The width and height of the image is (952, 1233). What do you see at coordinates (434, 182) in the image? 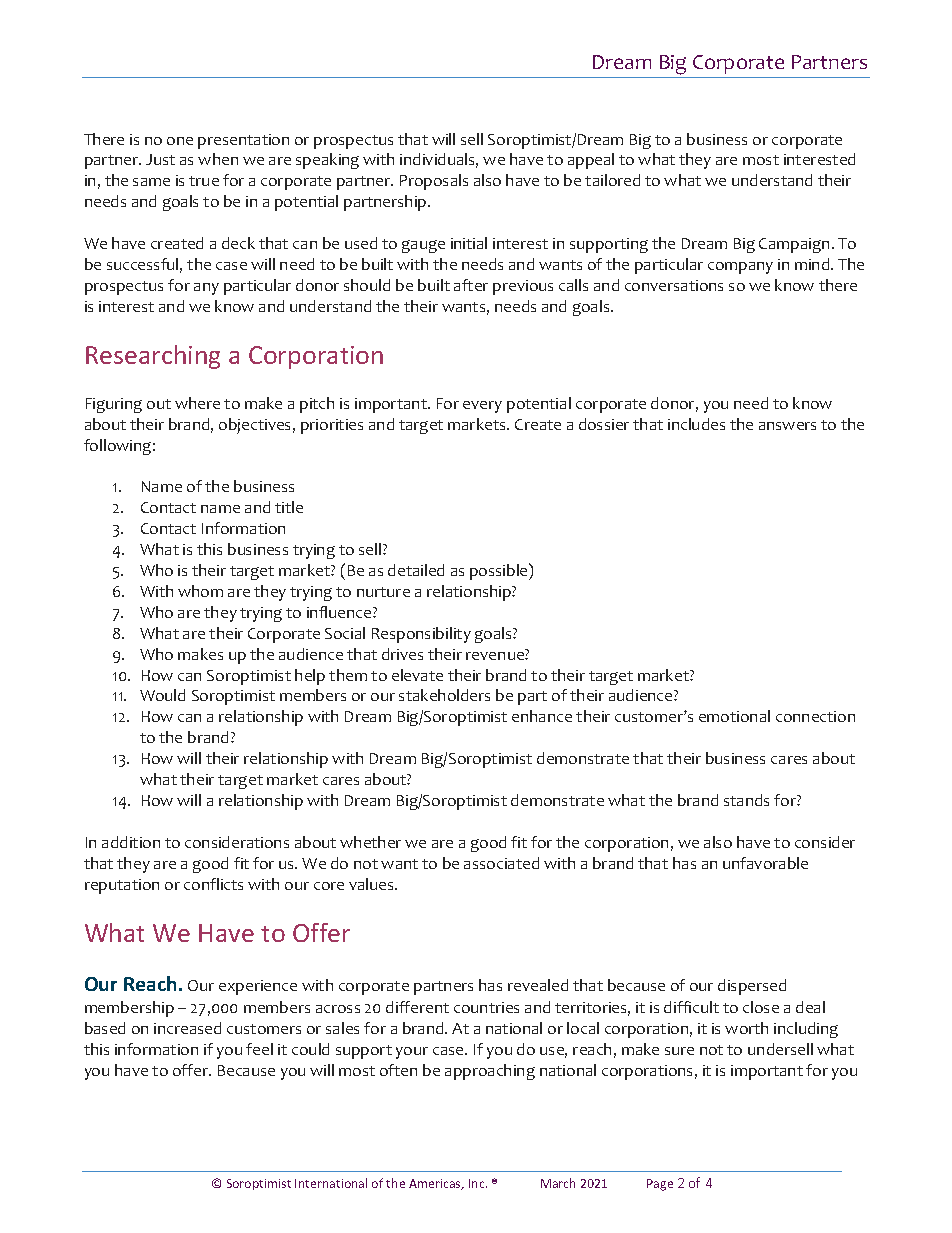
I see `Proposals` at bounding box center [434, 182].
